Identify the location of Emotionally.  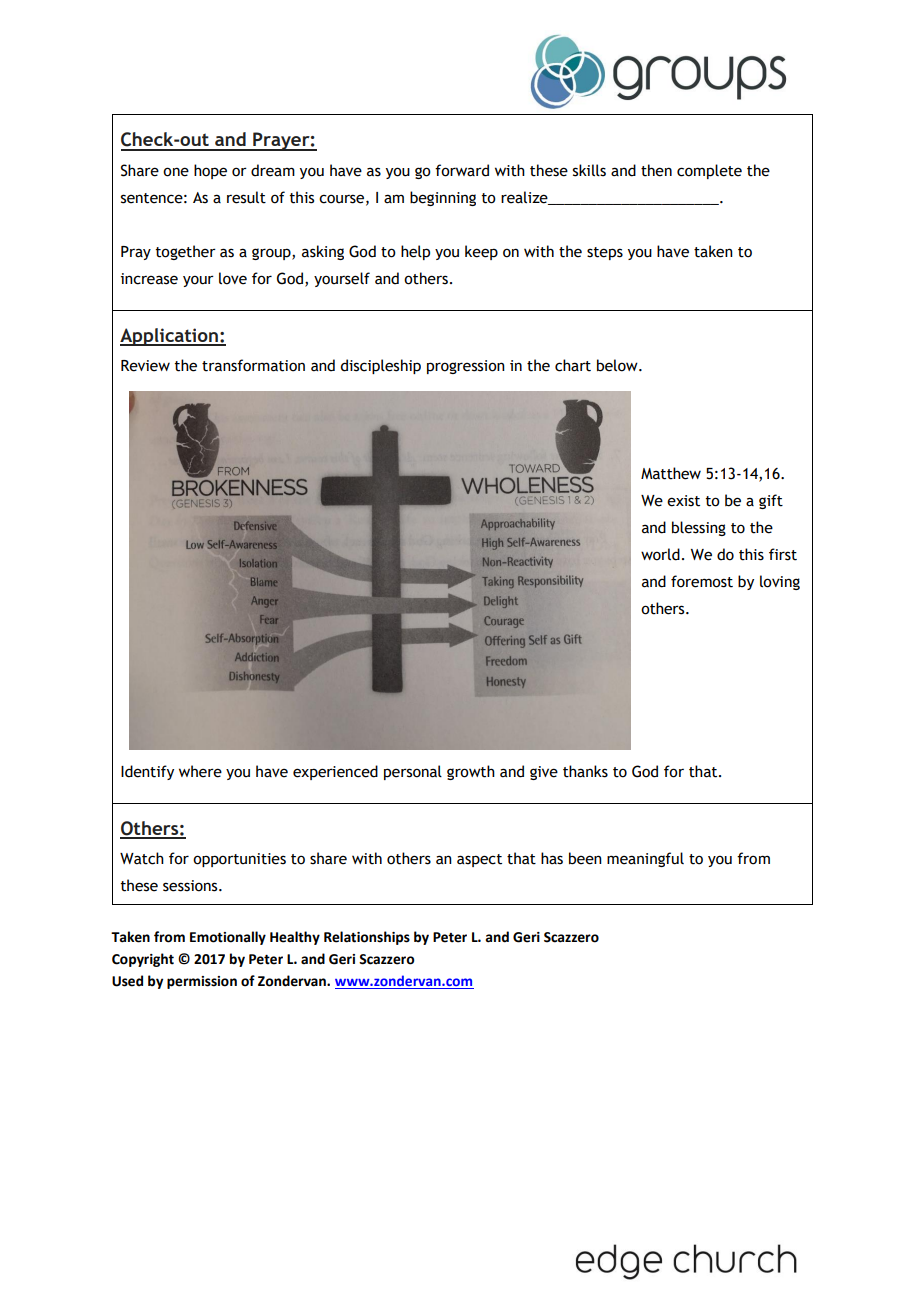
(228, 938).
